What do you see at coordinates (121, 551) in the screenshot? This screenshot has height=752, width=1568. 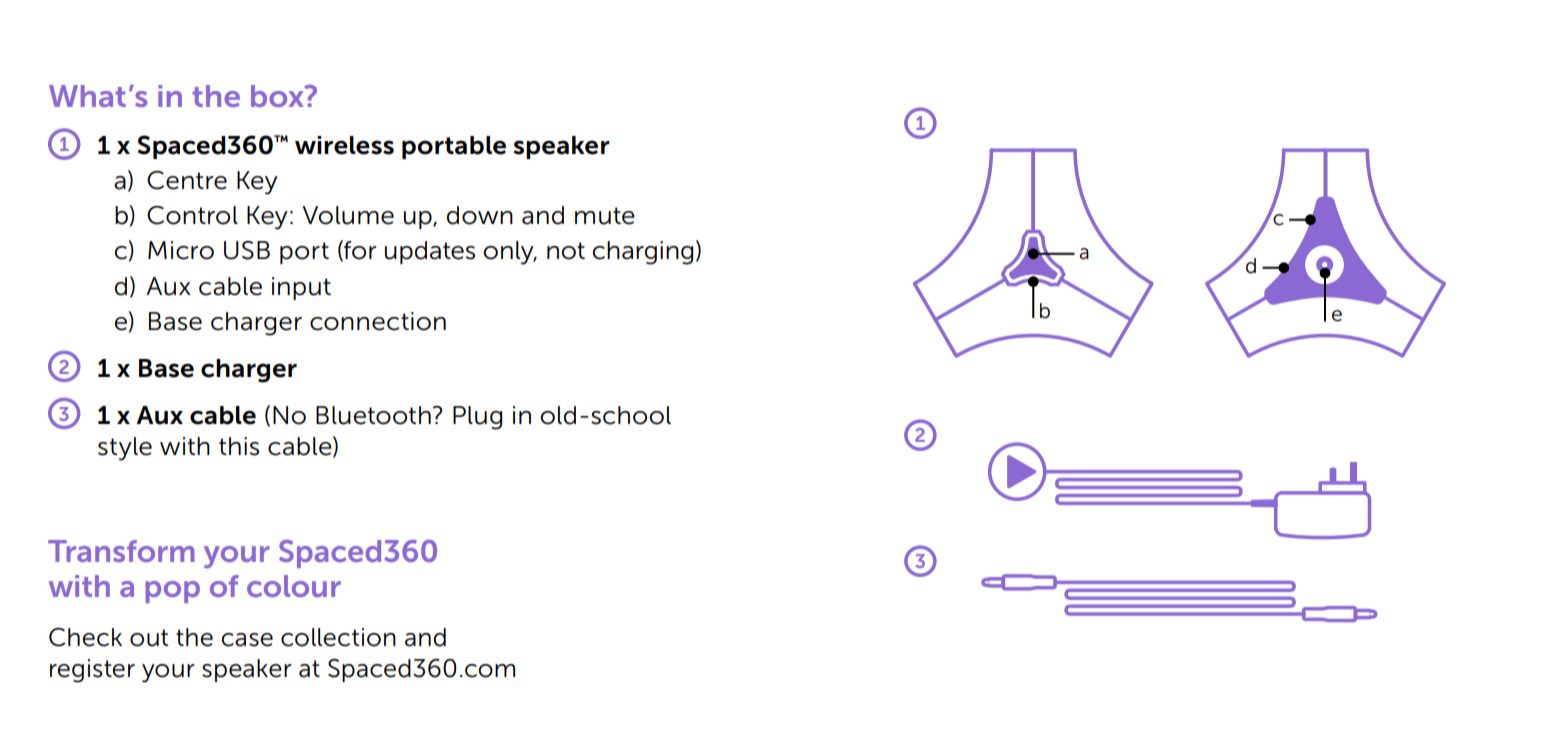 I see `Transform` at bounding box center [121, 551].
